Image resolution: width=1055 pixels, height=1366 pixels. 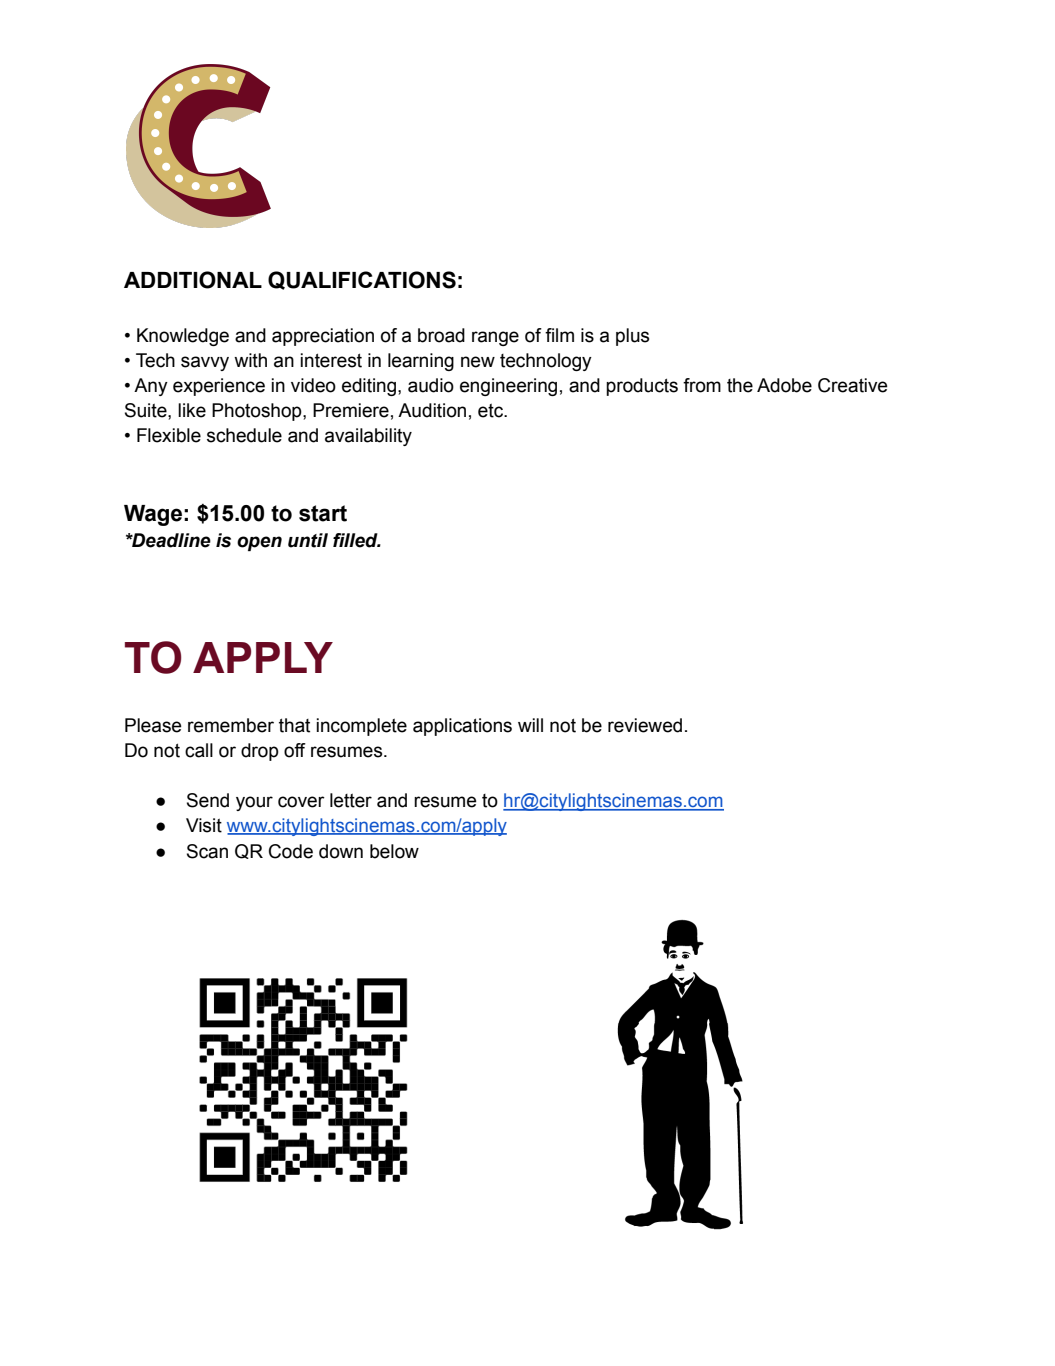 I want to click on until, so click(x=308, y=540).
